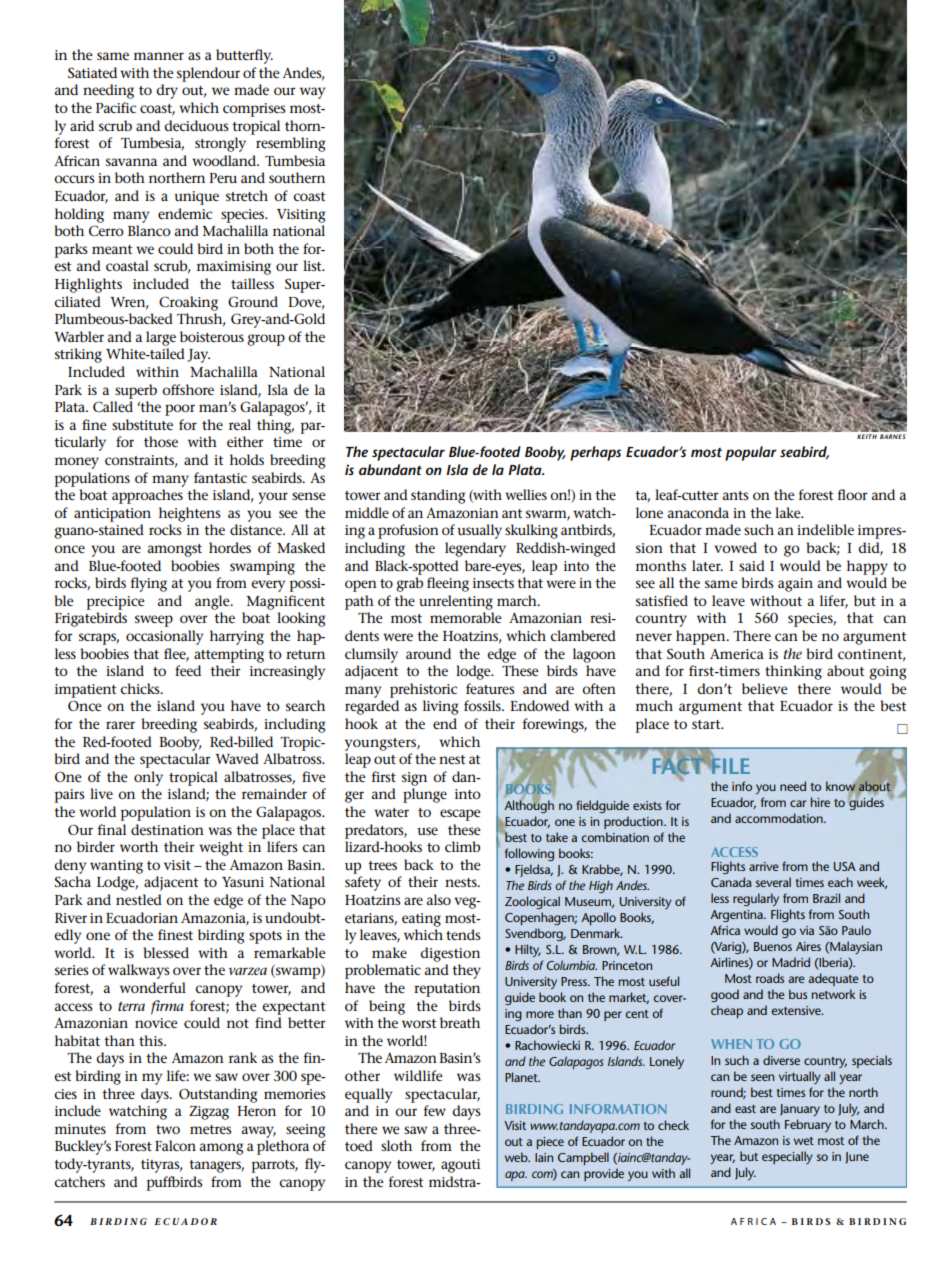 The width and height of the screenshot is (952, 1270). What do you see at coordinates (804, 1141) in the screenshot?
I see `wet` at bounding box center [804, 1141].
